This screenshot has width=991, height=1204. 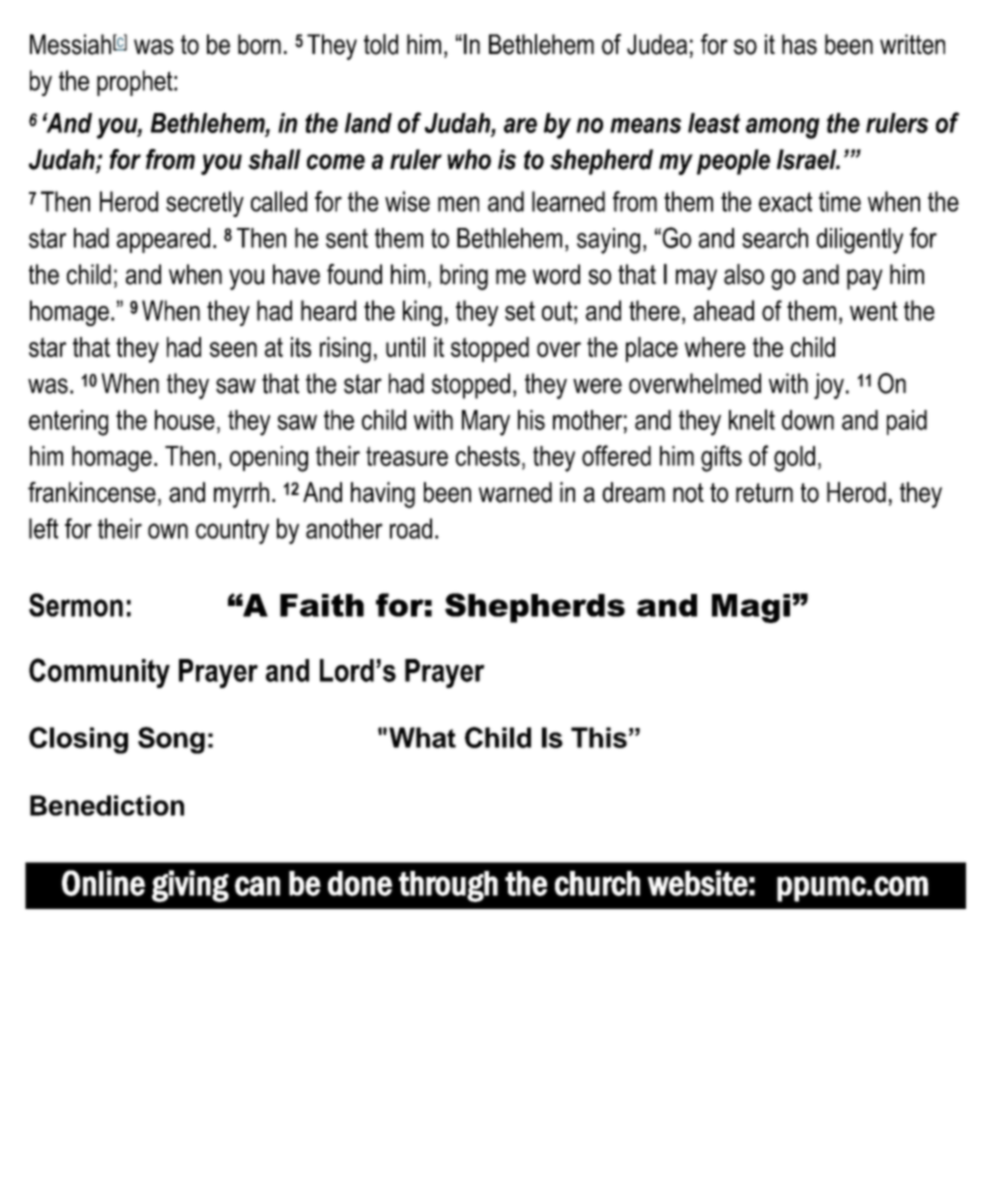 I want to click on Faith, so click(x=322, y=605).
